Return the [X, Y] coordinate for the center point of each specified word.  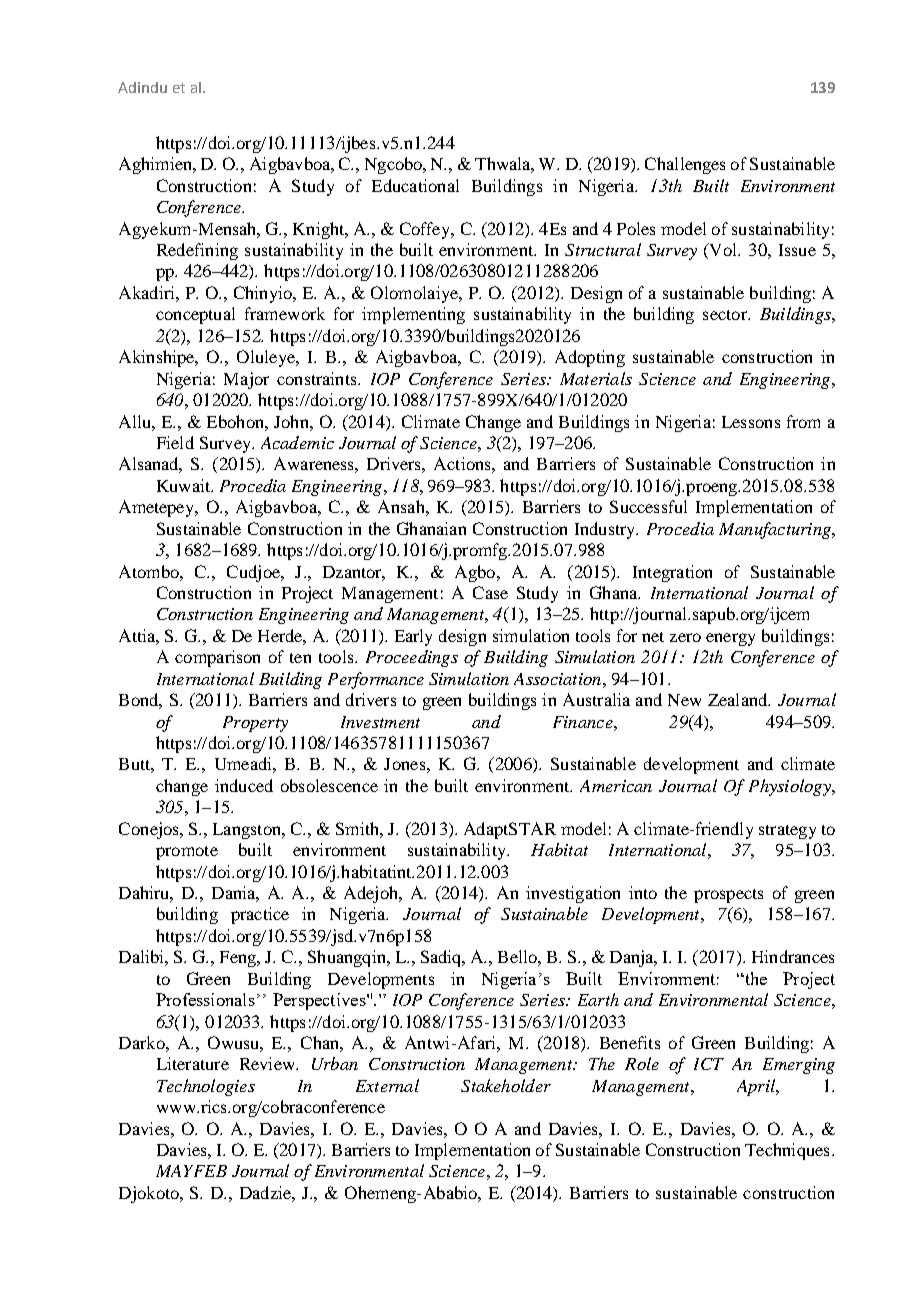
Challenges [685, 165]
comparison [217, 658]
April [757, 1087]
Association [557, 679]
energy [730, 639]
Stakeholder [506, 1085]
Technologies [206, 1087]
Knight [320, 230]
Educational [415, 185]
